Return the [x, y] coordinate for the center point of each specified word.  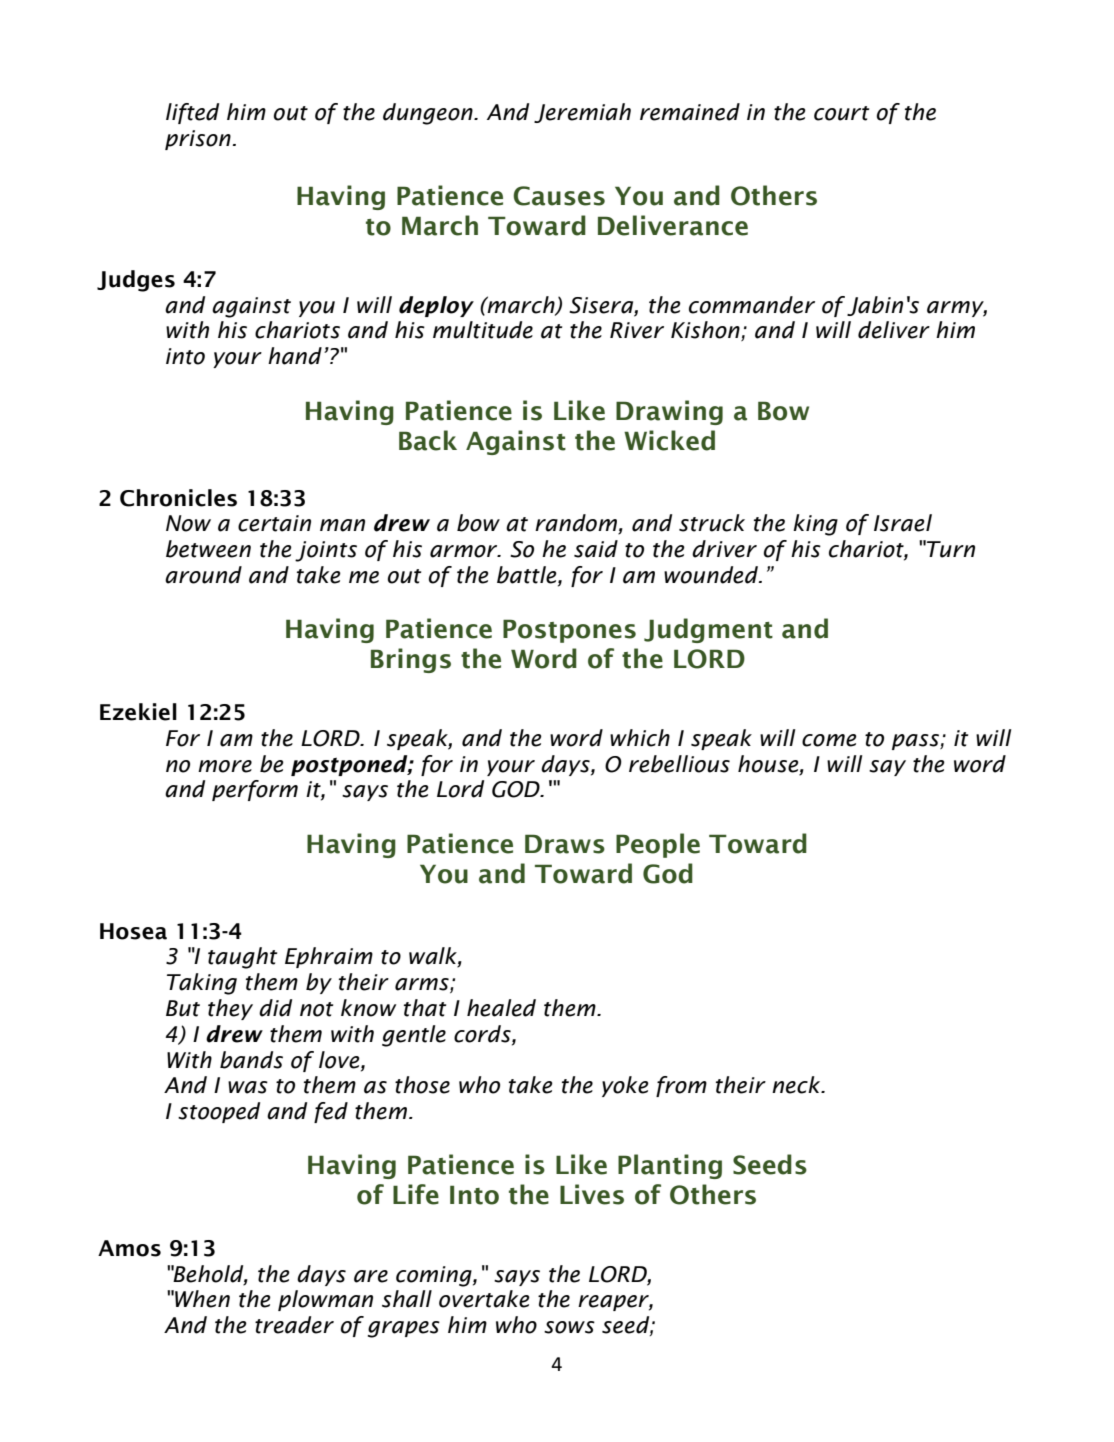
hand [295, 356]
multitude [483, 330]
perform [255, 790]
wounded [712, 575]
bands [251, 1060]
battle [528, 576]
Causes [559, 196]
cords [483, 1034]
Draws [565, 844]
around [203, 575]
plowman [325, 1300]
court [841, 113]
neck [797, 1085]
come [829, 740]
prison [199, 140]
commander [752, 305]
